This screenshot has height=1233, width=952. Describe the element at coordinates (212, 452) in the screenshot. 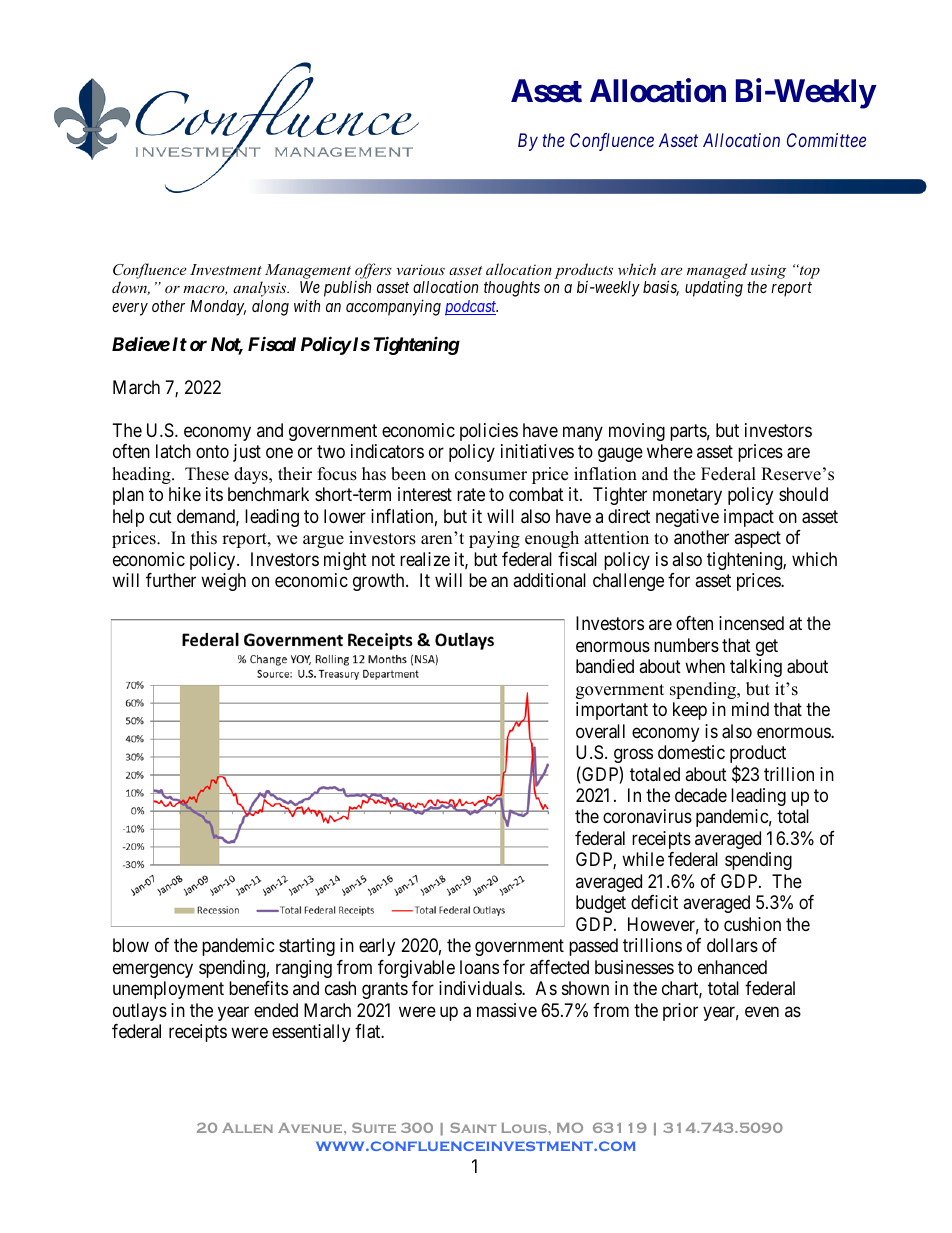

I see `onto` at that location.
